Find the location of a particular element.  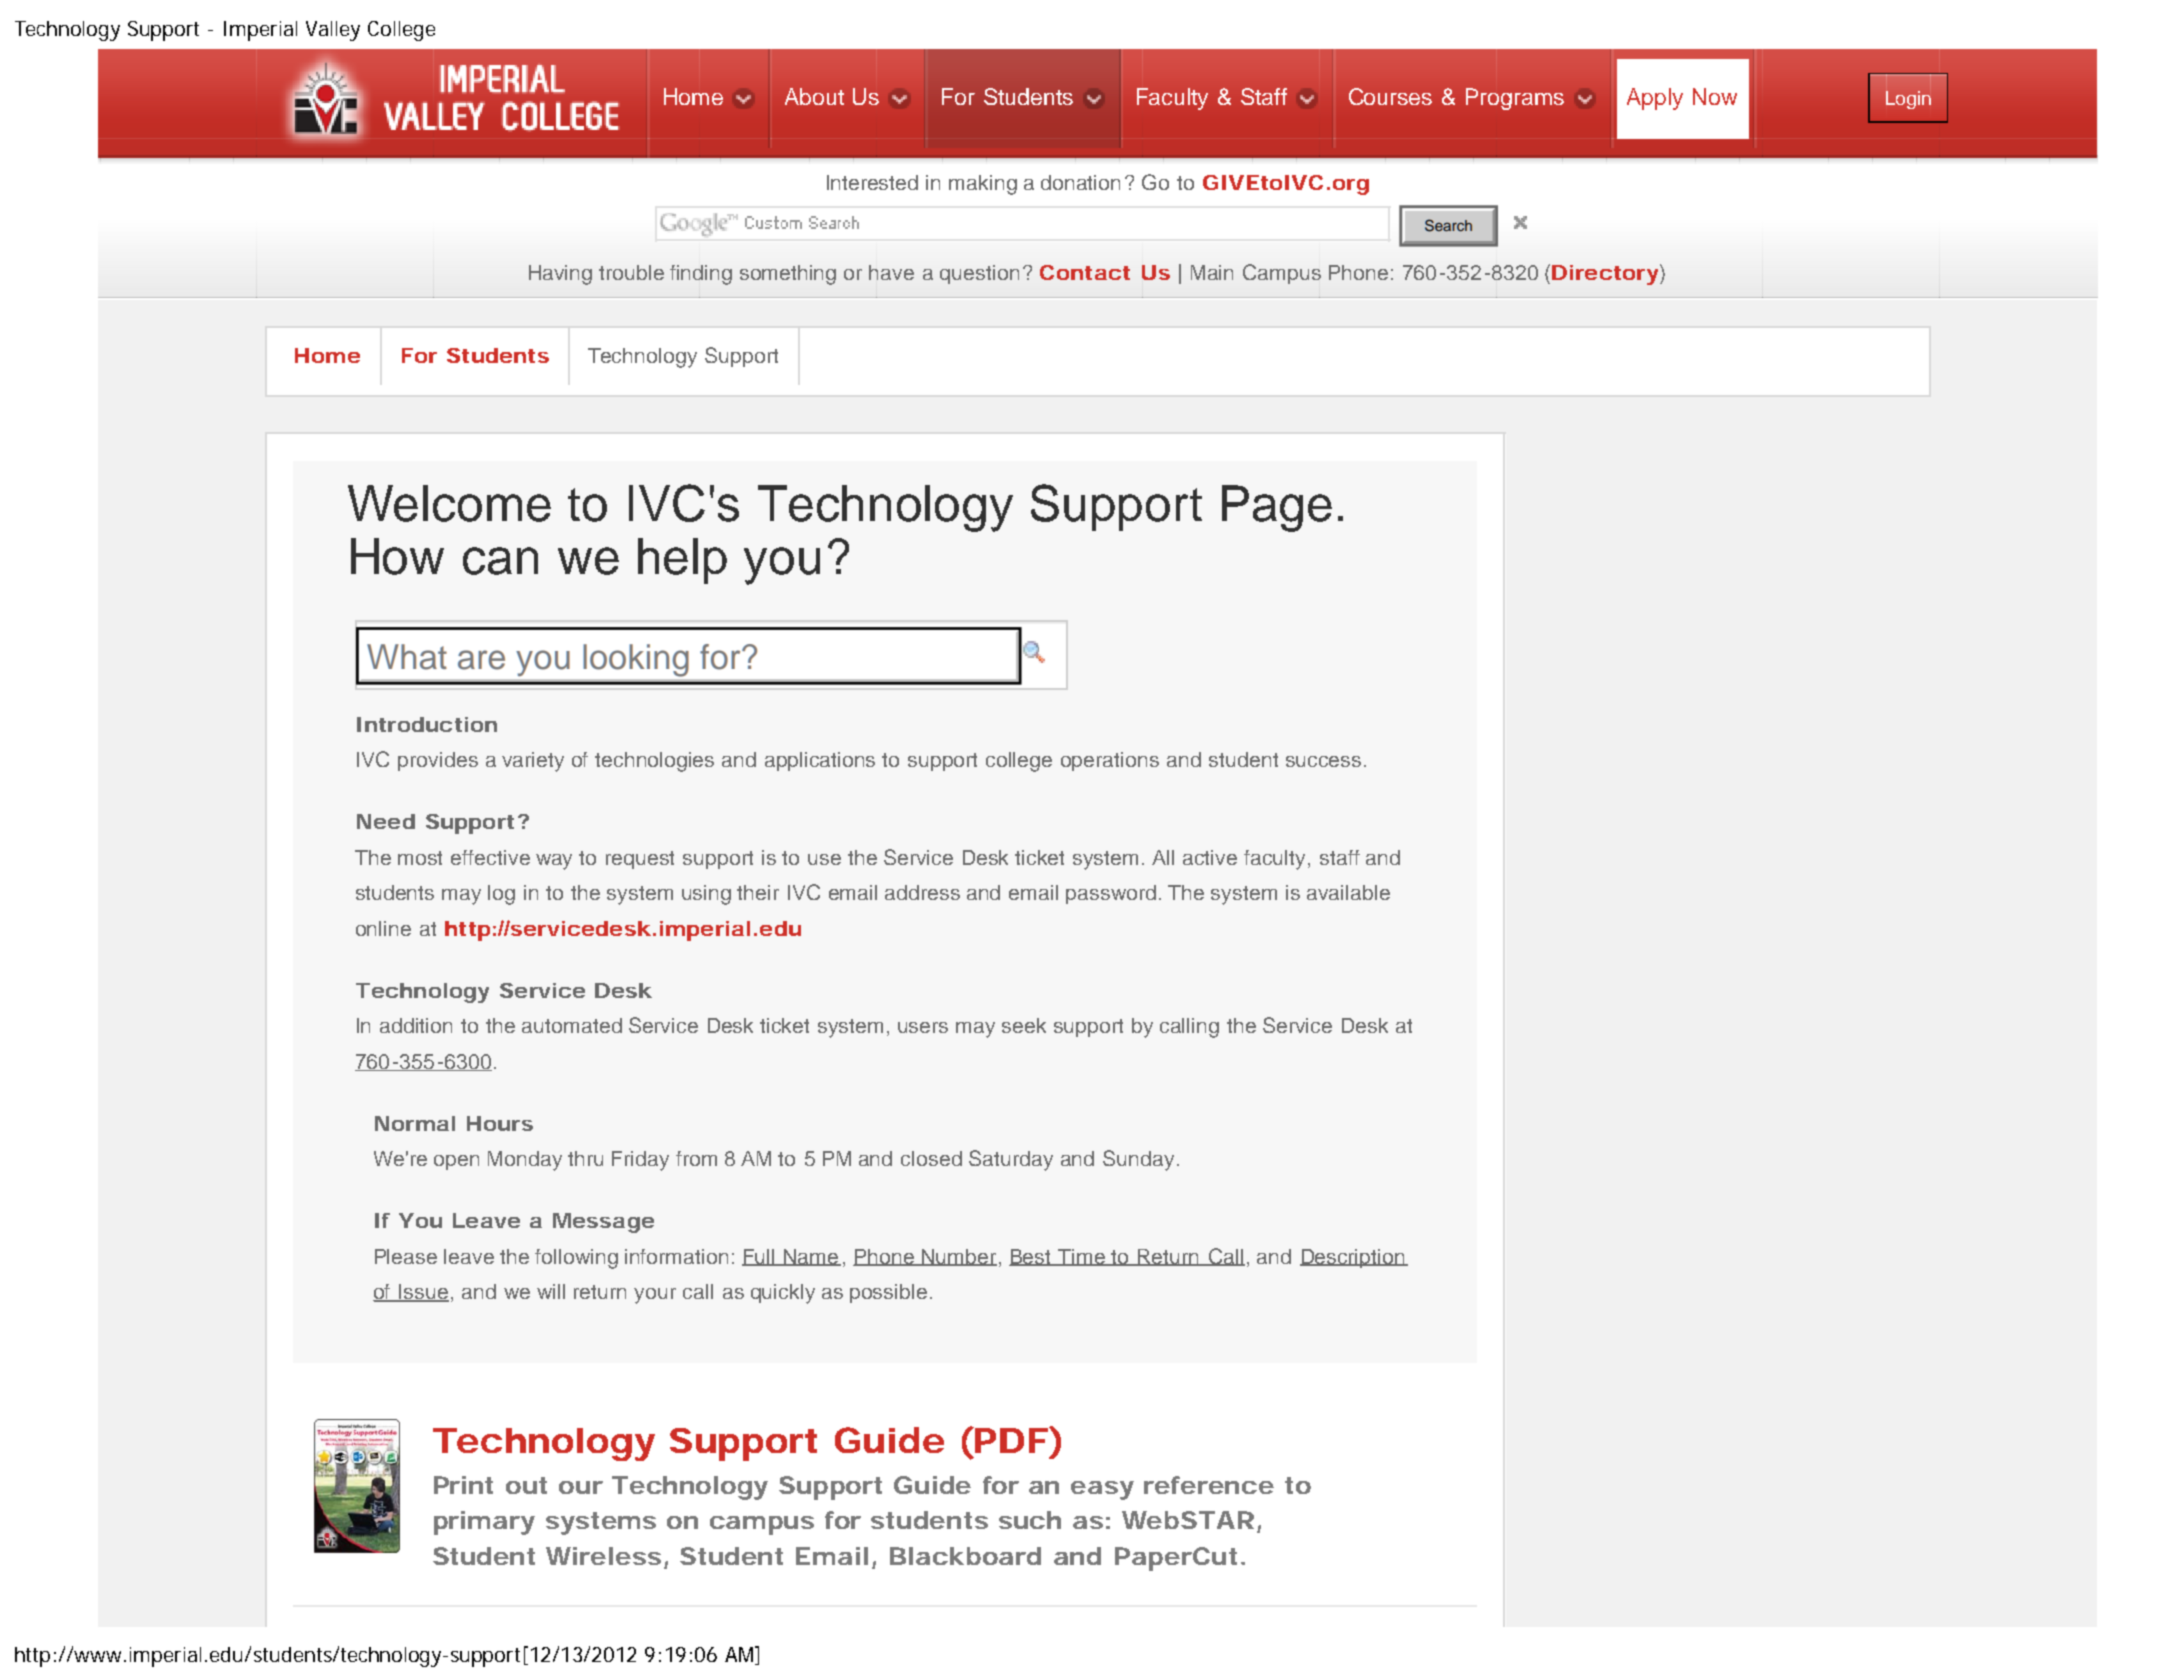

Contact is located at coordinates (1085, 272).
